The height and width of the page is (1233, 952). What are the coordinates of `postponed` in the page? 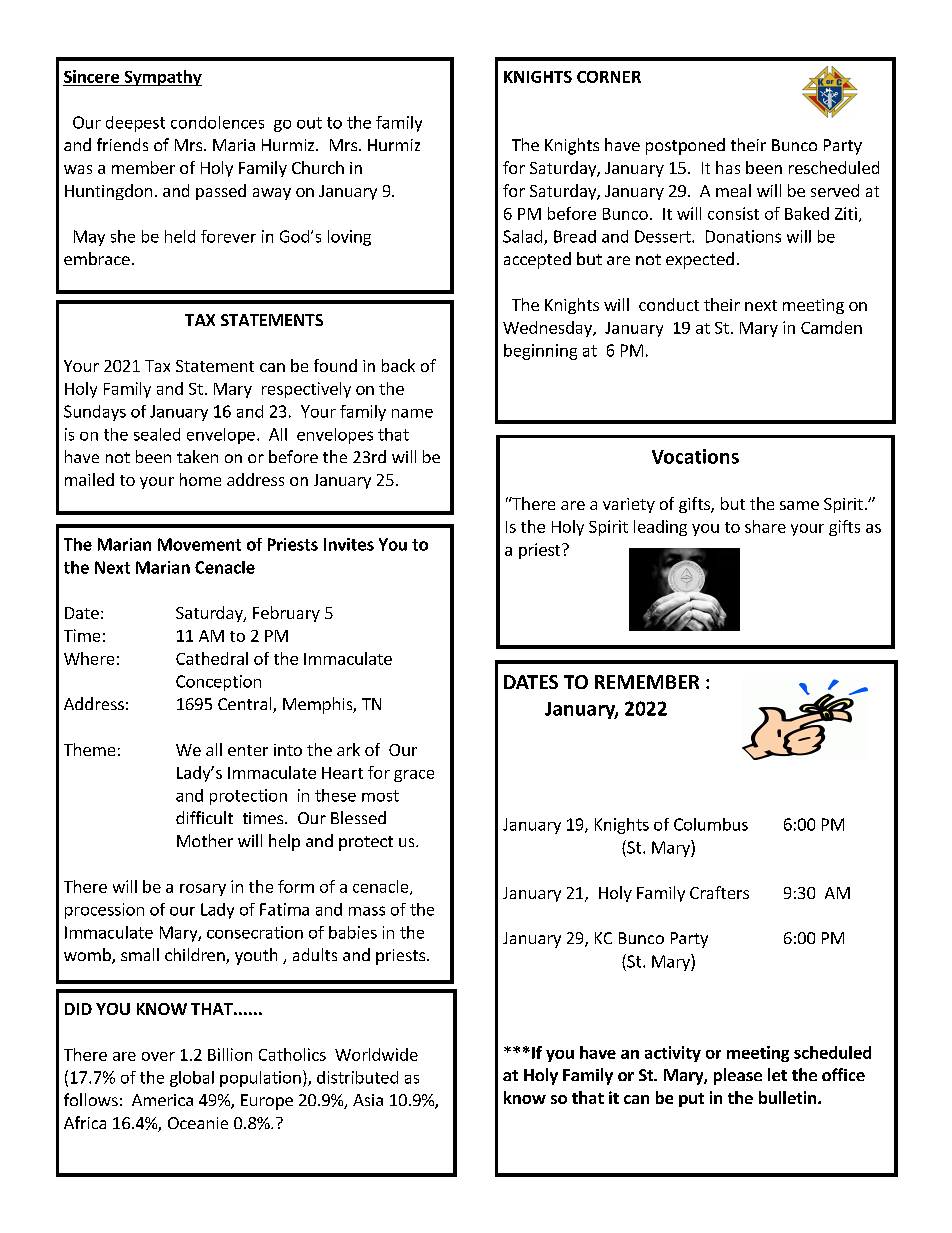 It's located at (685, 146).
